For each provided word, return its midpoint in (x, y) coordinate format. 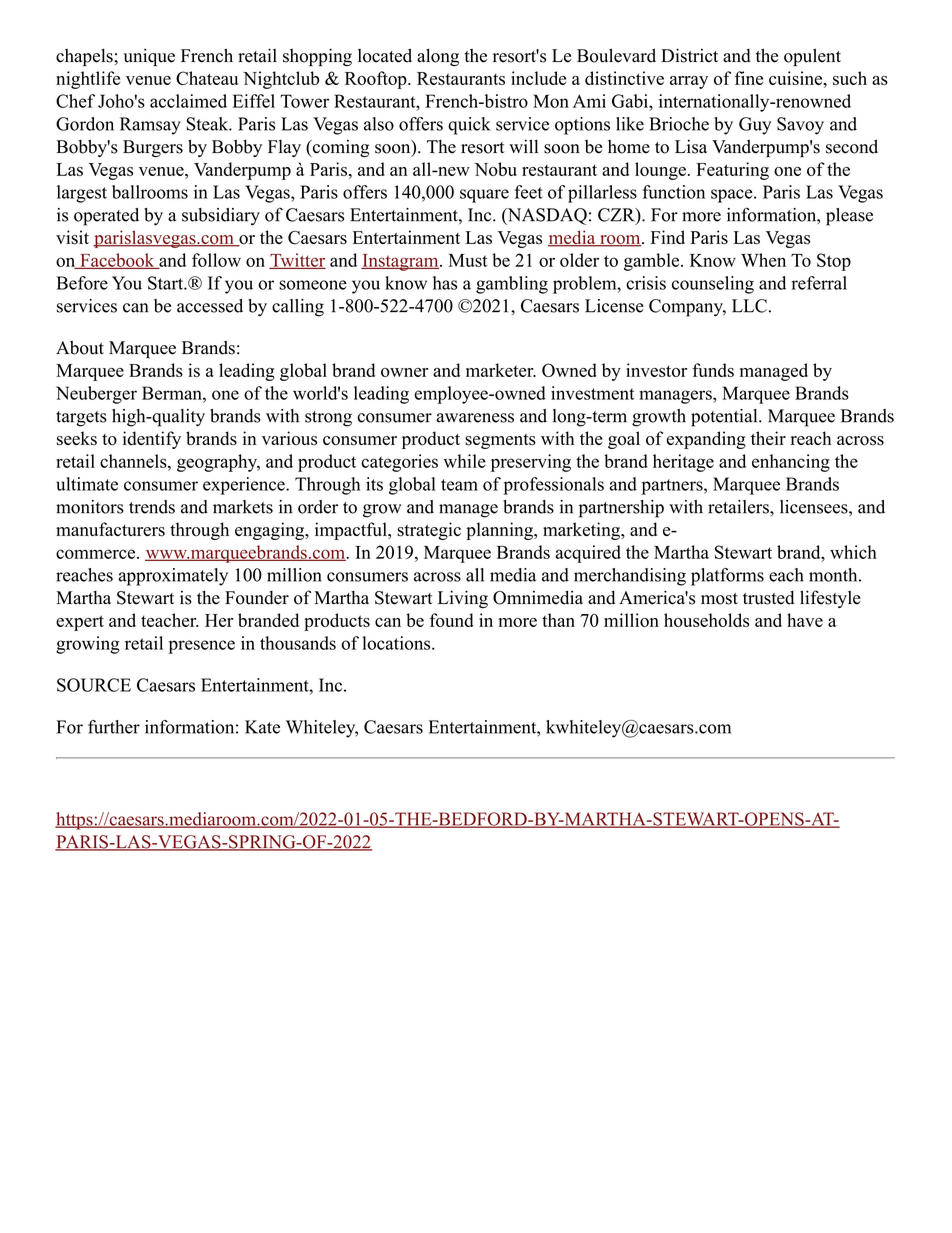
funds (713, 370)
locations (397, 643)
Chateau (207, 78)
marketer (501, 370)
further (114, 727)
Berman (173, 393)
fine (749, 78)
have (805, 620)
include (538, 78)
